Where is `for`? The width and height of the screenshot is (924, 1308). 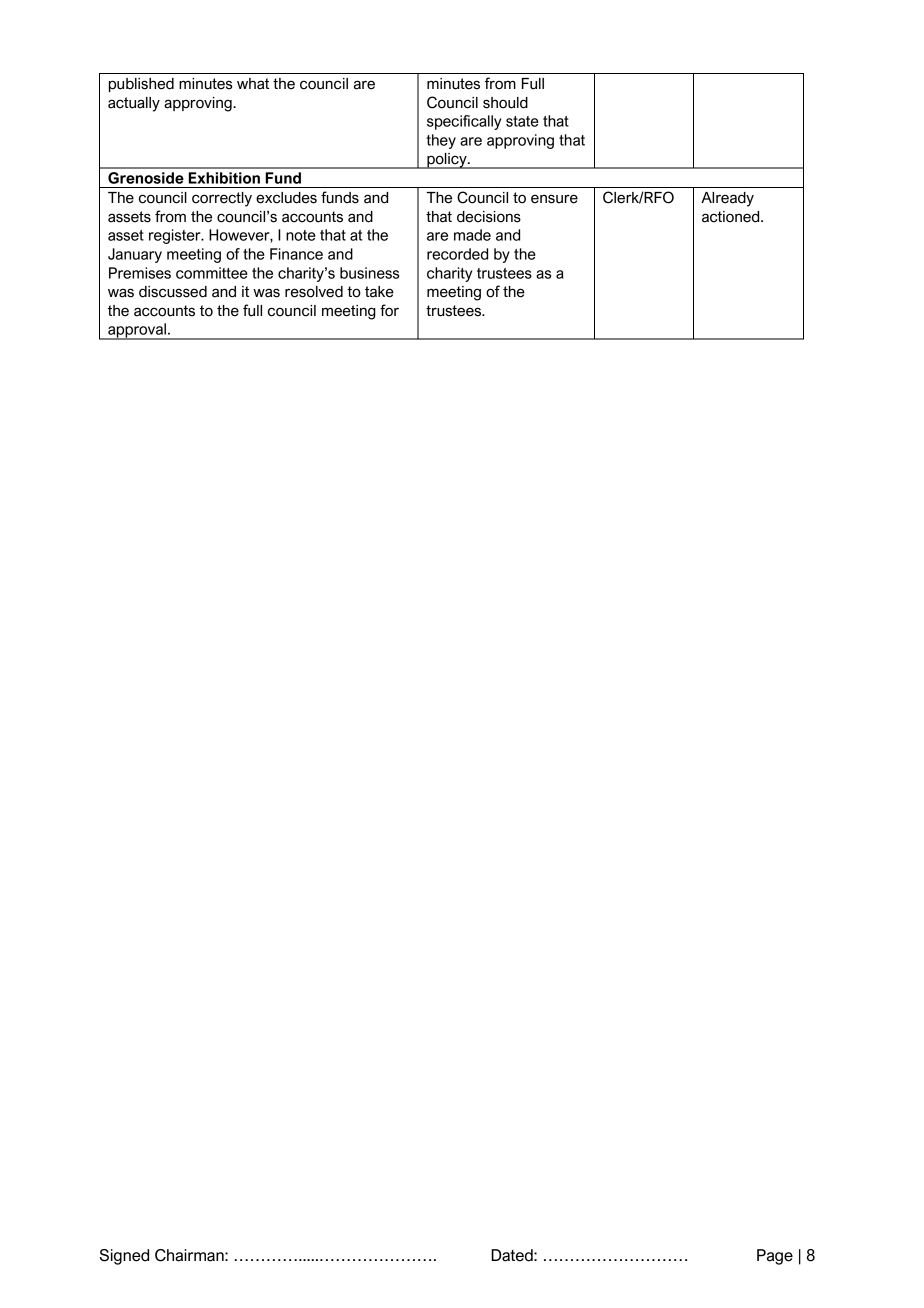
for is located at coordinates (389, 310).
